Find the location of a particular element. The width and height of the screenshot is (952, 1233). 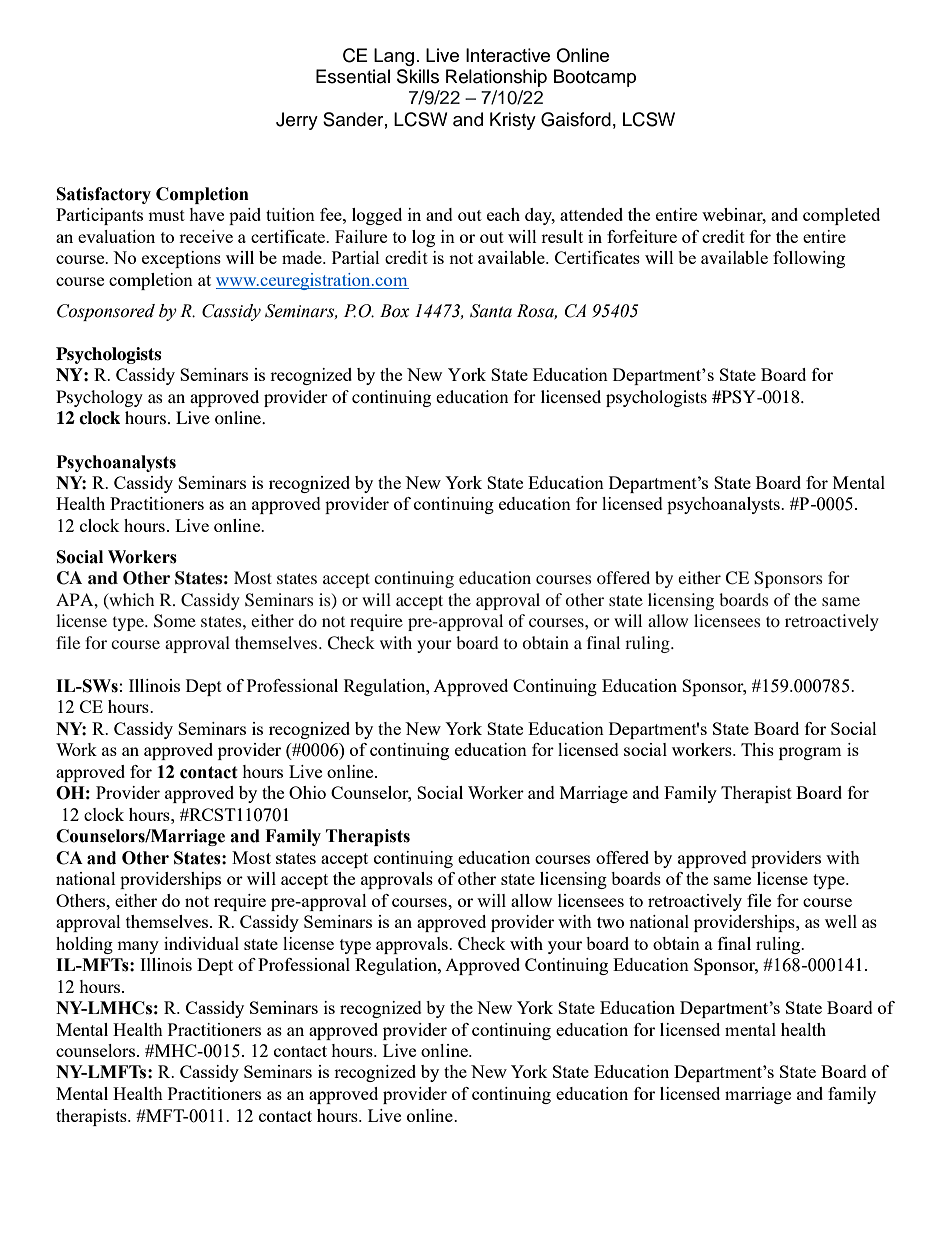

Relationship is located at coordinates (496, 78).
